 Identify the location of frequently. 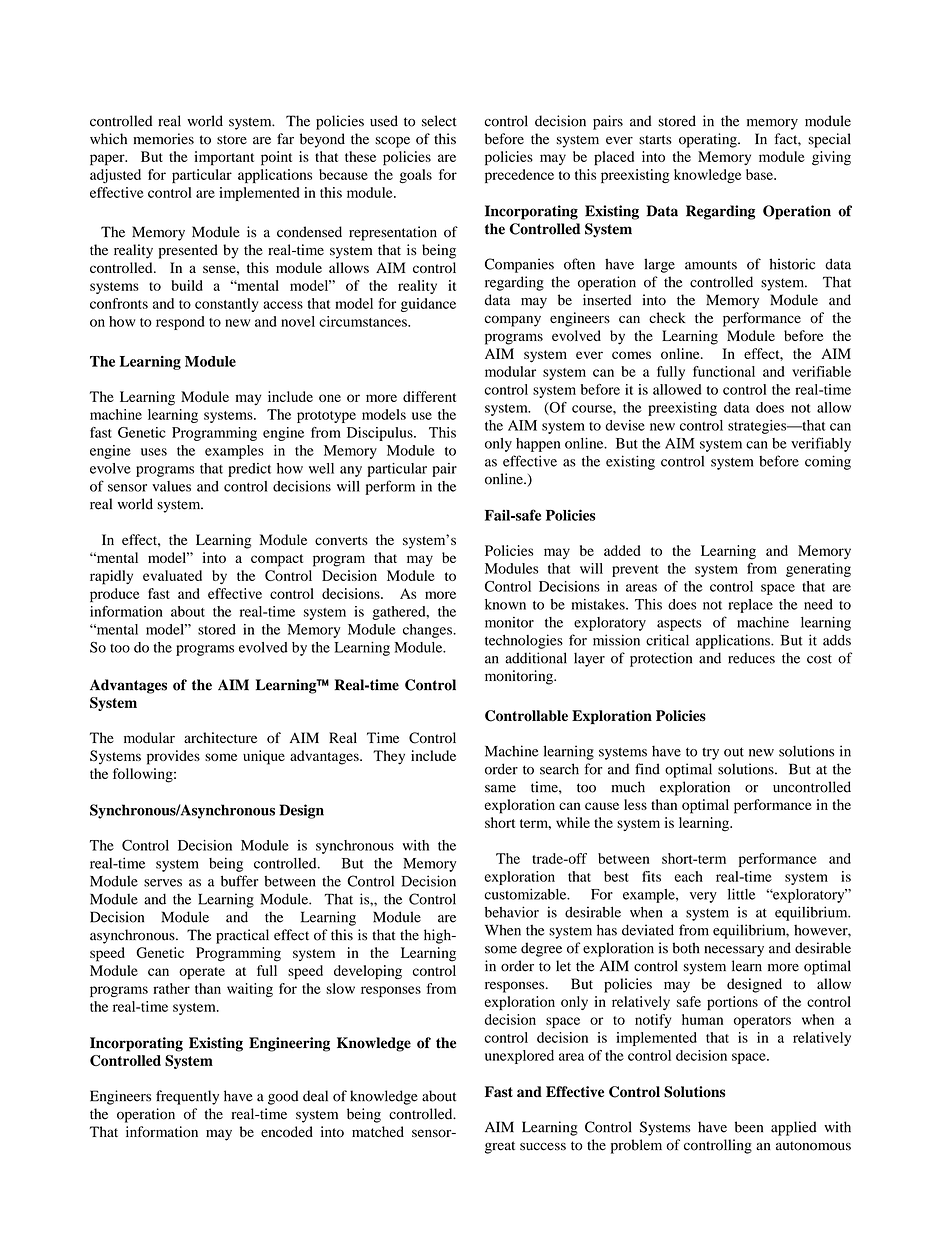
(187, 1097).
